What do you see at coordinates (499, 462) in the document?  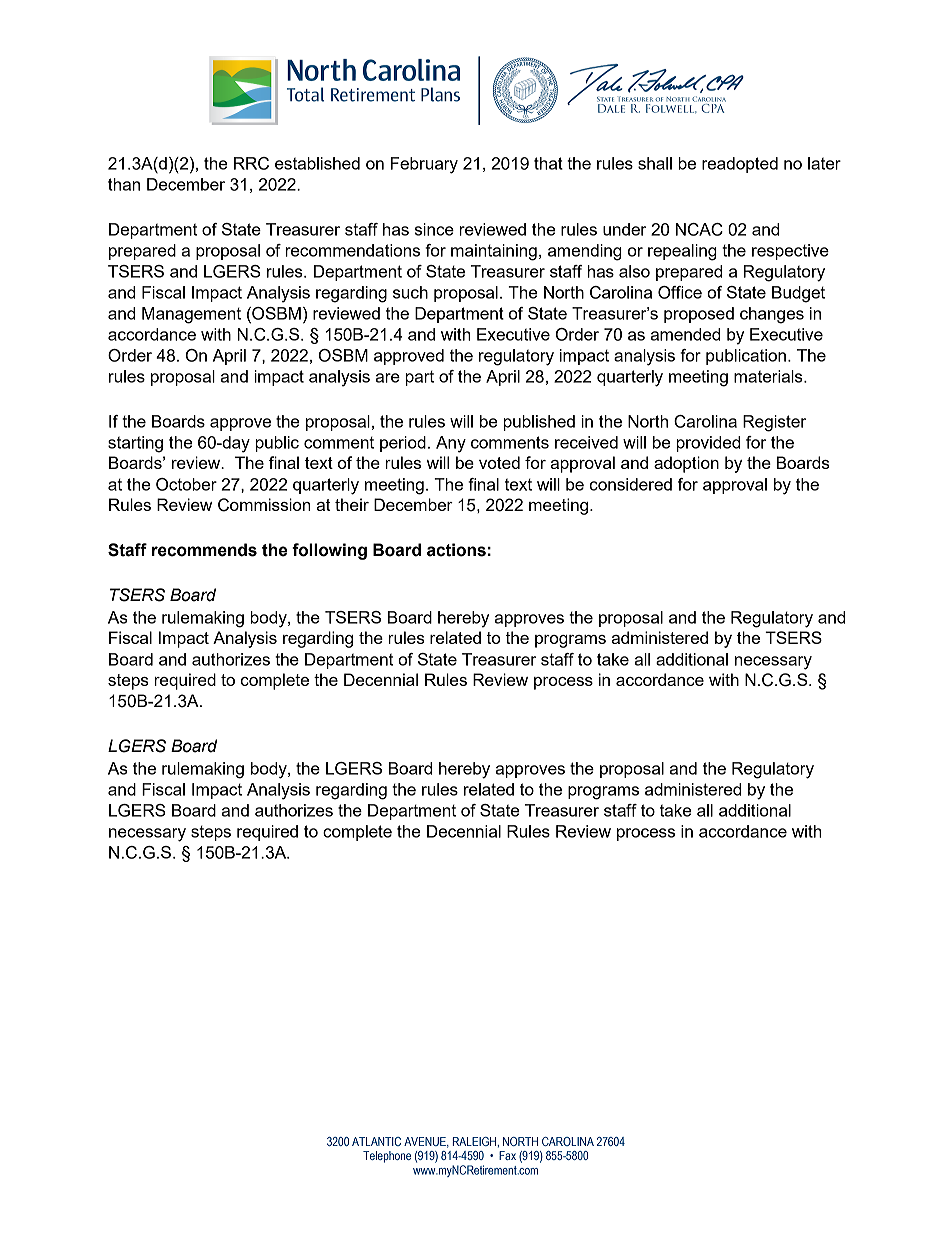 I see `voted` at bounding box center [499, 462].
